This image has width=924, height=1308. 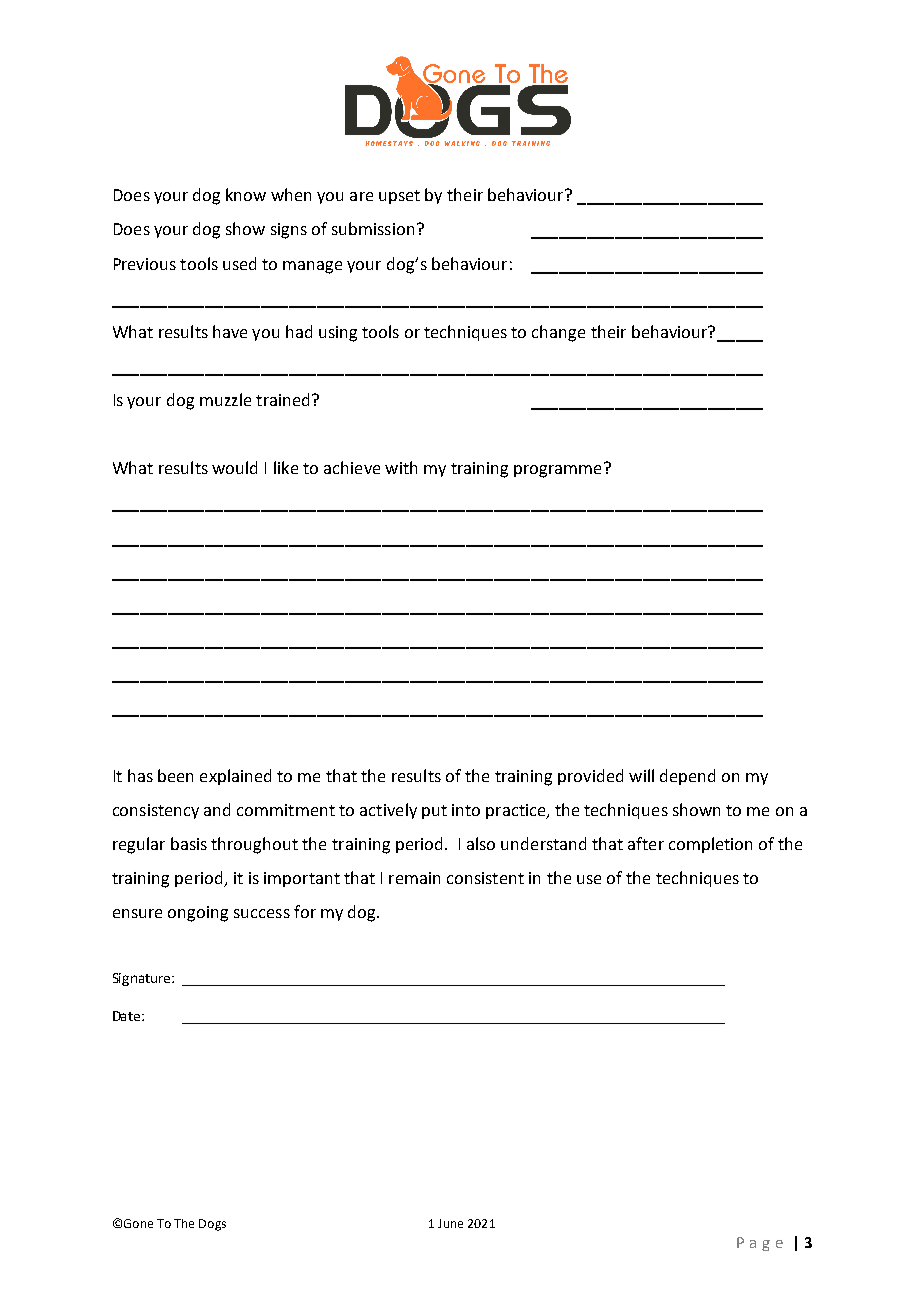 I want to click on would, so click(x=234, y=467).
